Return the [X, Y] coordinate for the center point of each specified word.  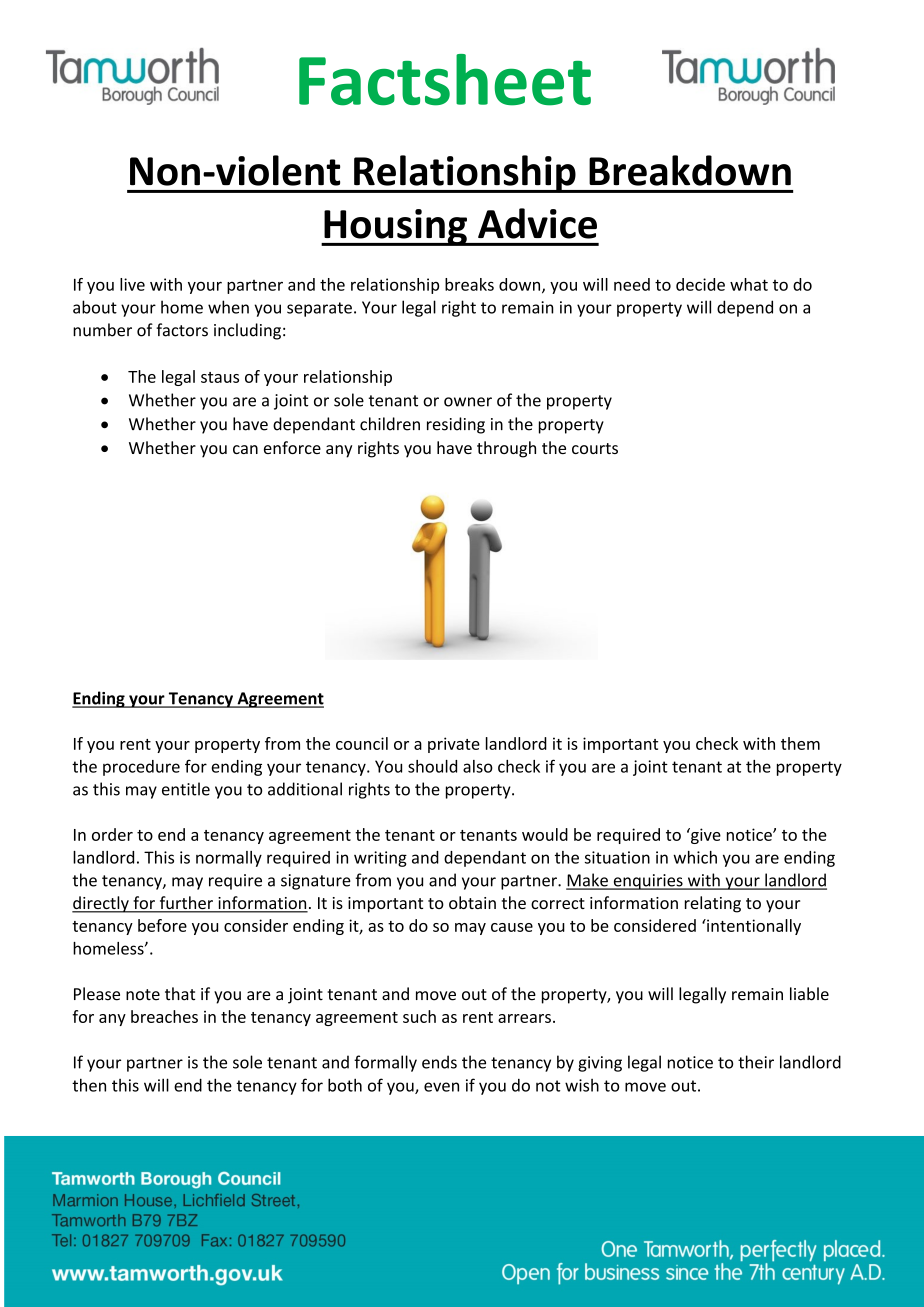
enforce [292, 447]
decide [700, 284]
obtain [472, 902]
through [506, 449]
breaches [164, 1016]
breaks [469, 284]
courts [595, 448]
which [695, 857]
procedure [141, 768]
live [132, 284]
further [186, 904]
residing [456, 425]
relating [713, 904]
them [800, 743]
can [245, 449]
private [454, 745]
